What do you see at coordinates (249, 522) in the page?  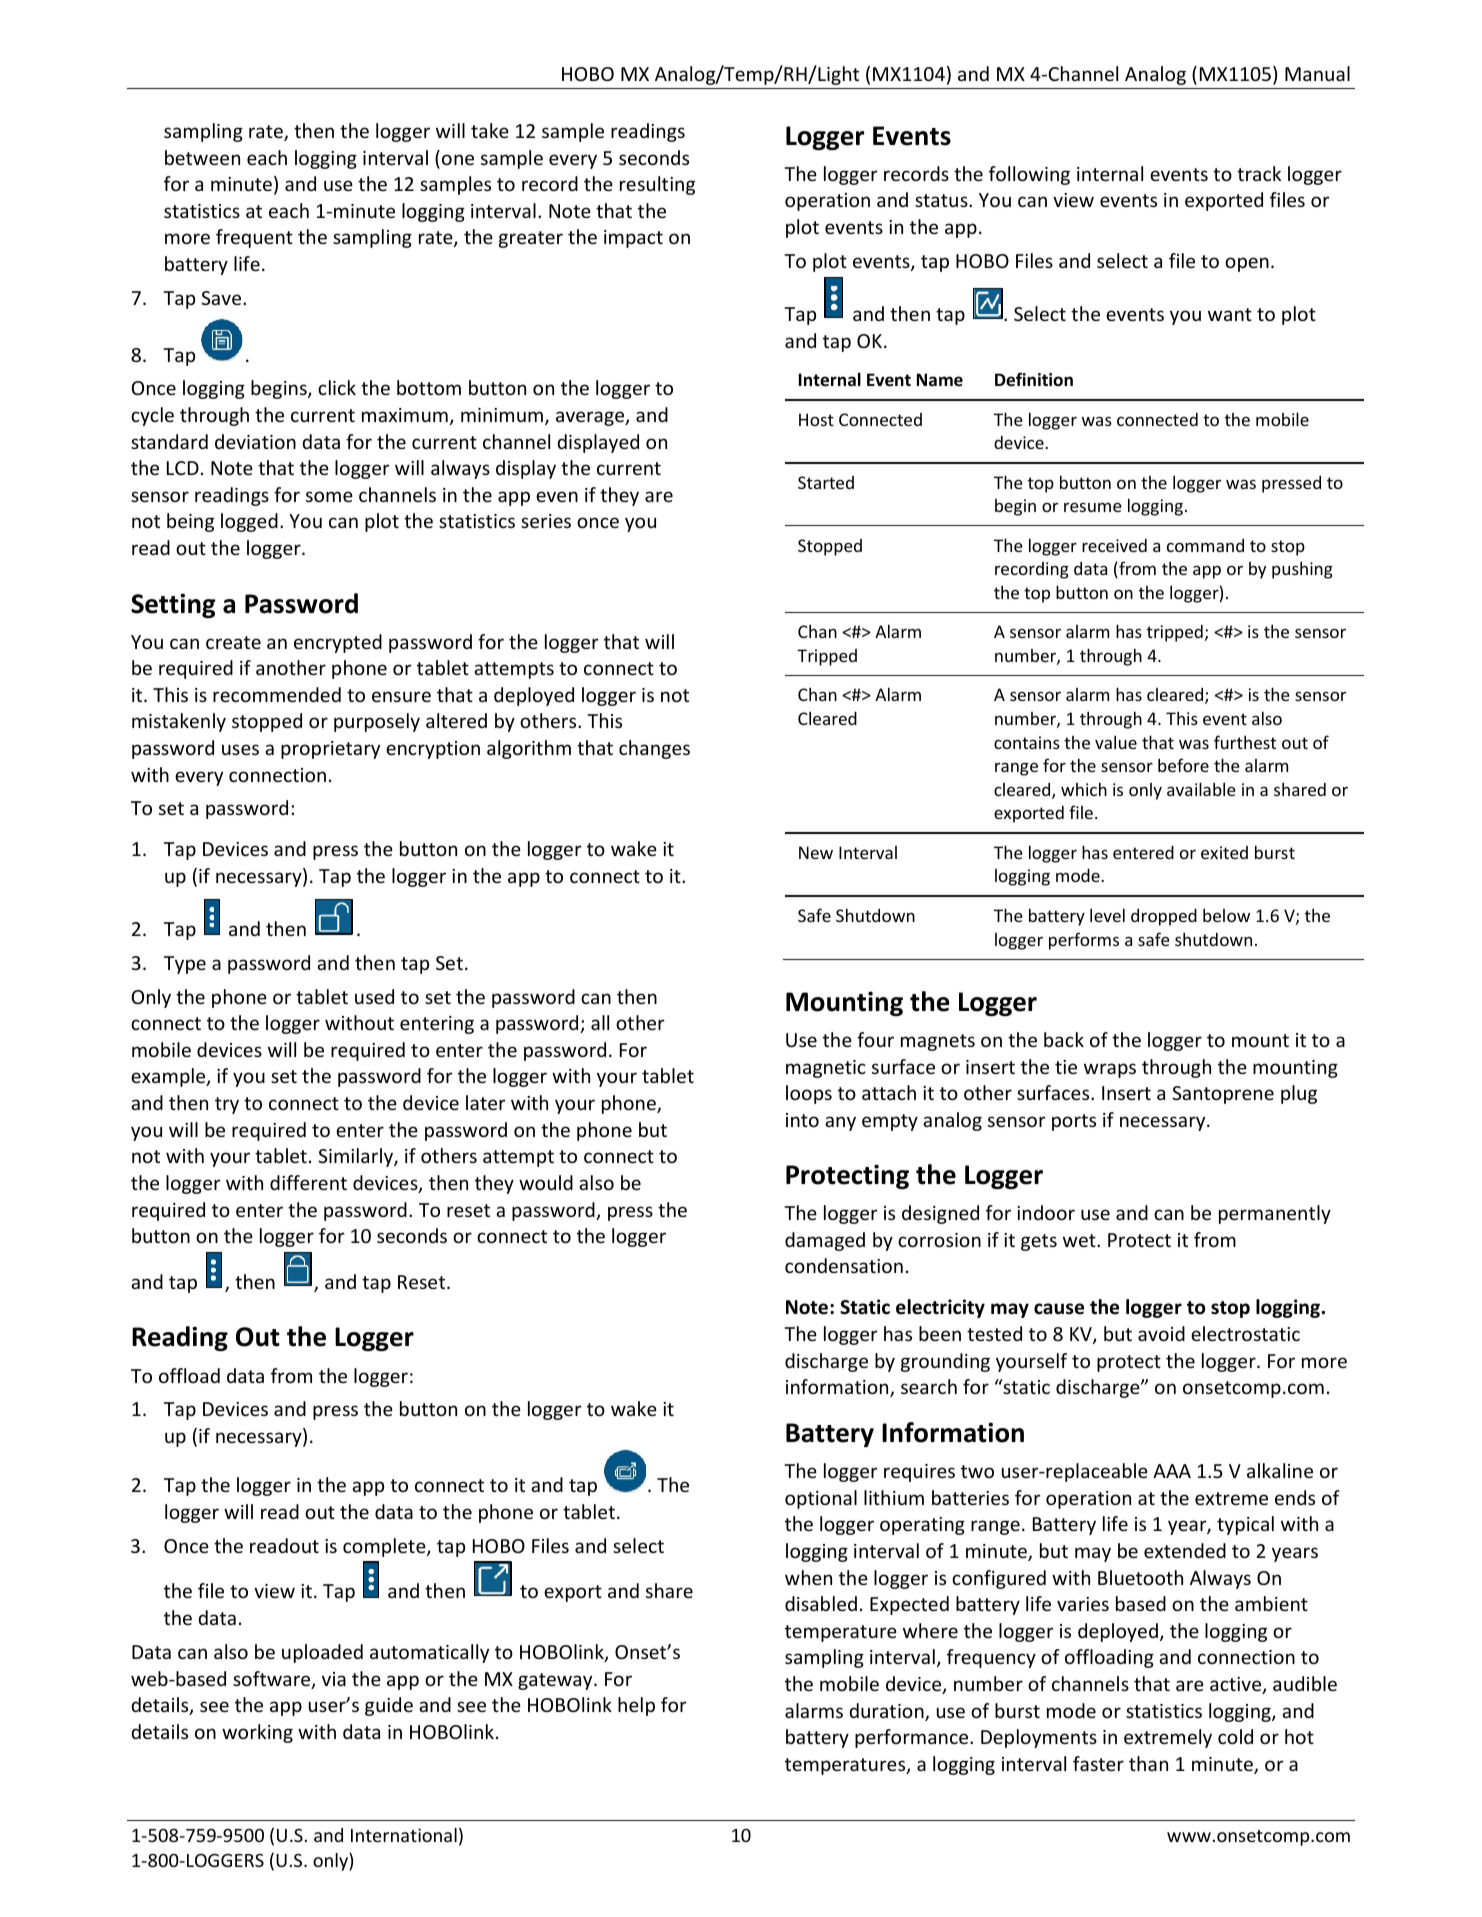 I see `logged` at bounding box center [249, 522].
